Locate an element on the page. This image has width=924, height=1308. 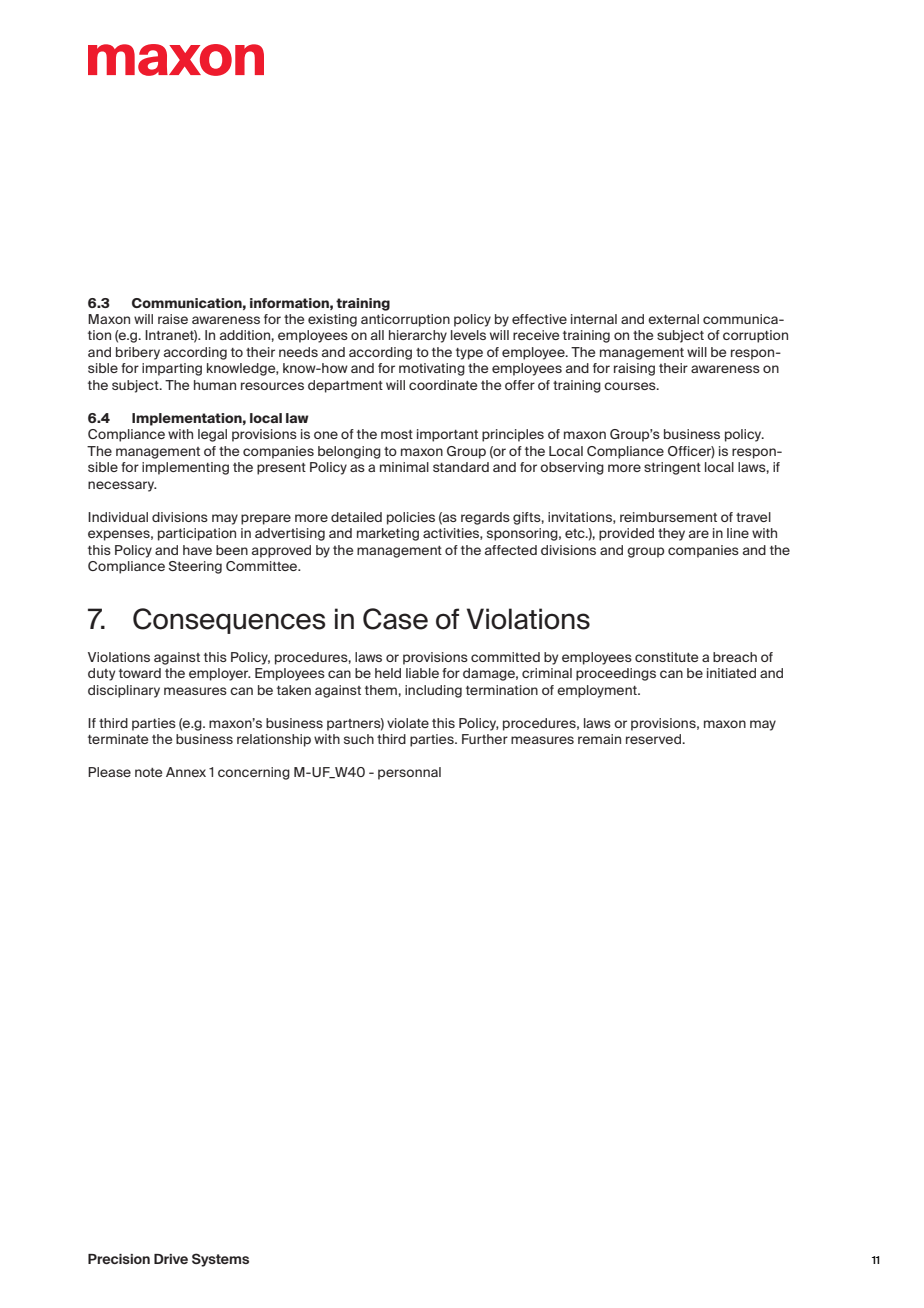
remain is located at coordinates (599, 739).
